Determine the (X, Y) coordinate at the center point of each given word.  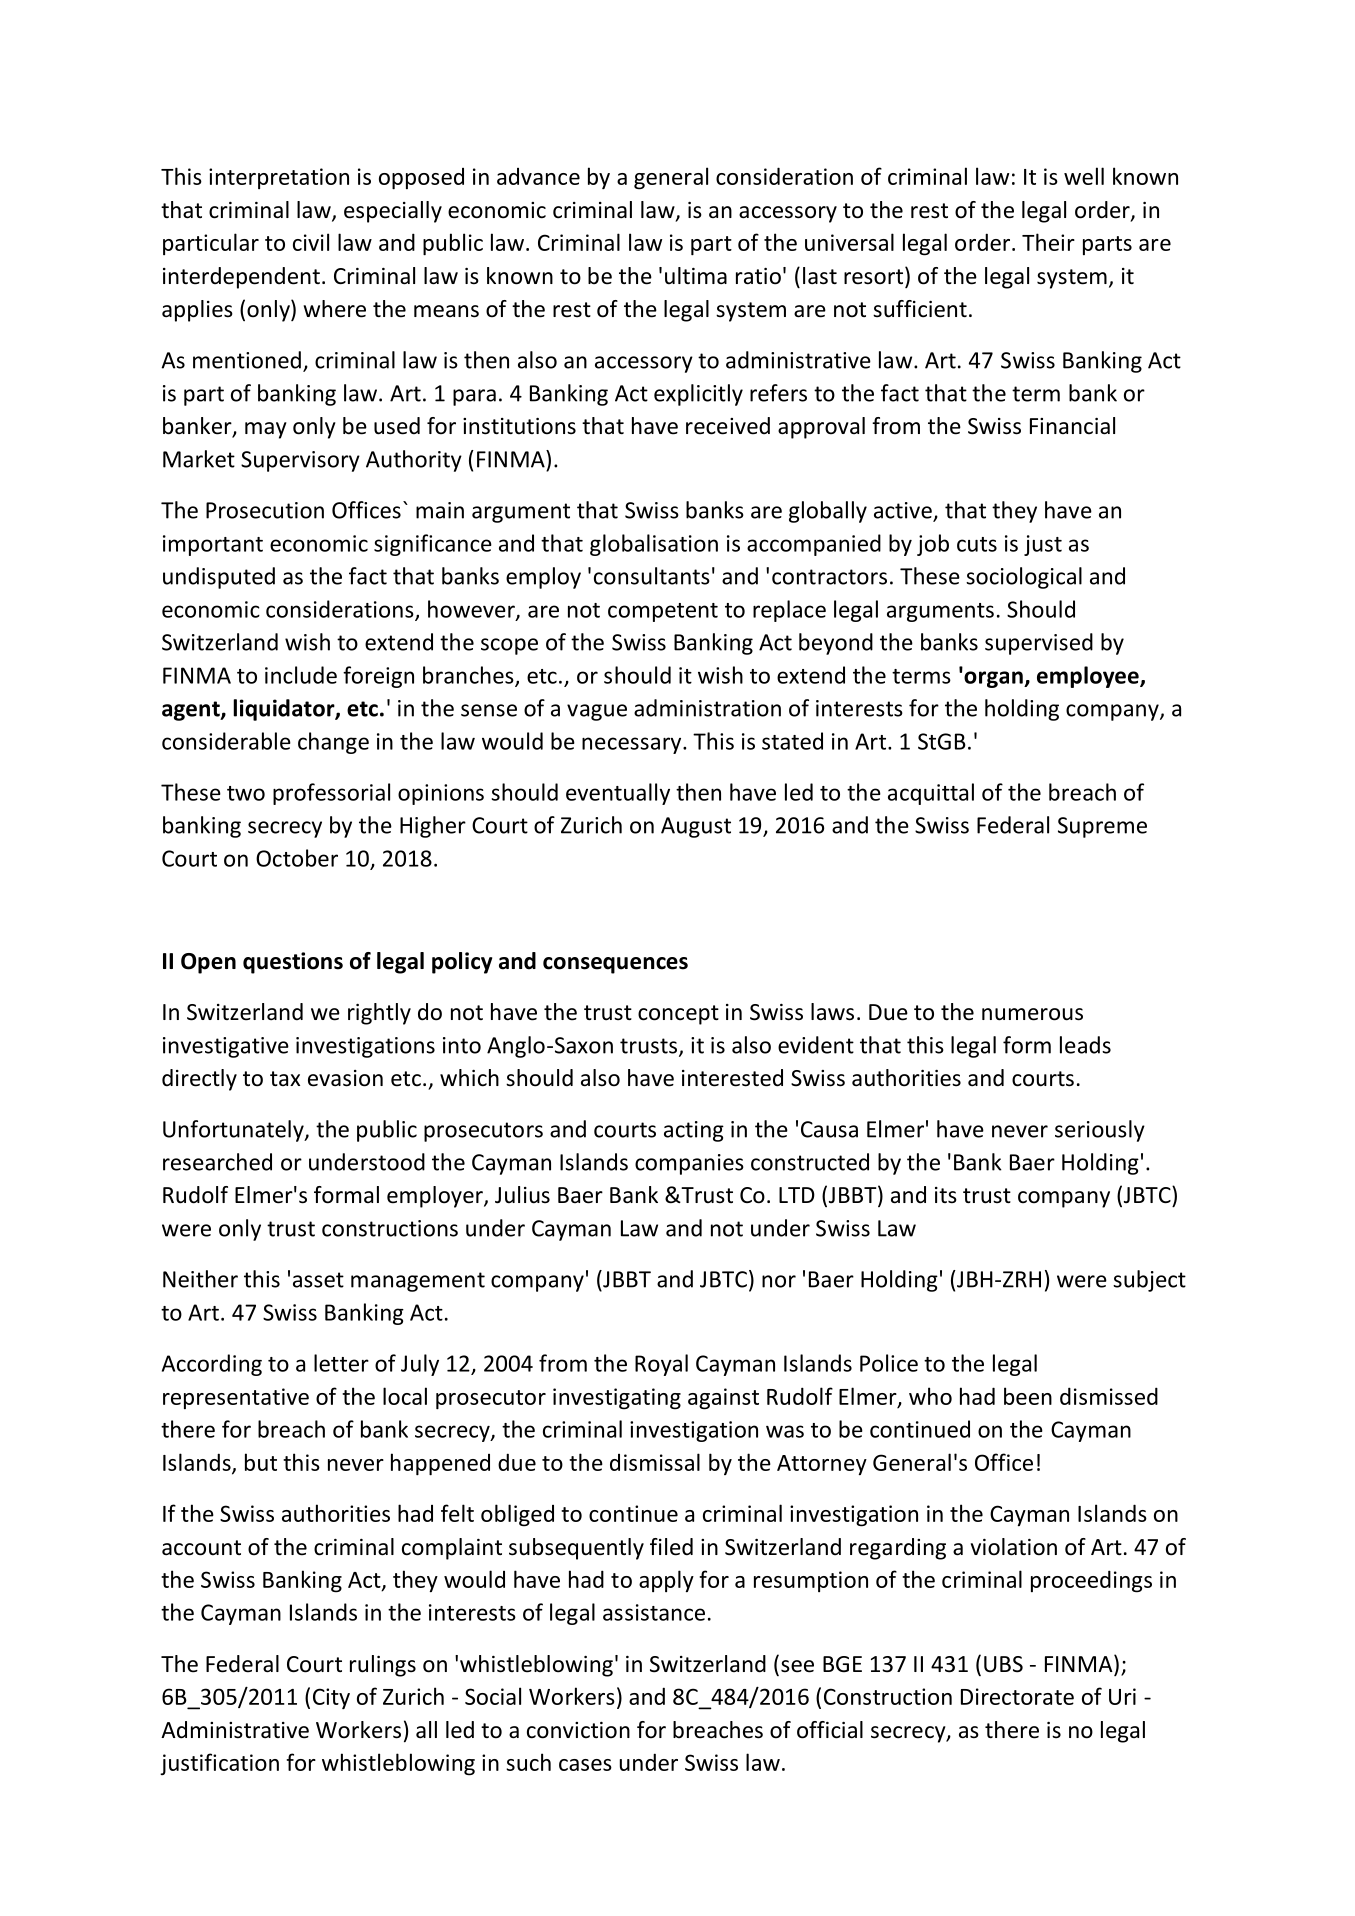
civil (311, 242)
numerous (1032, 1014)
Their (1048, 242)
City (331, 1698)
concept (678, 1015)
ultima (696, 276)
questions (293, 963)
